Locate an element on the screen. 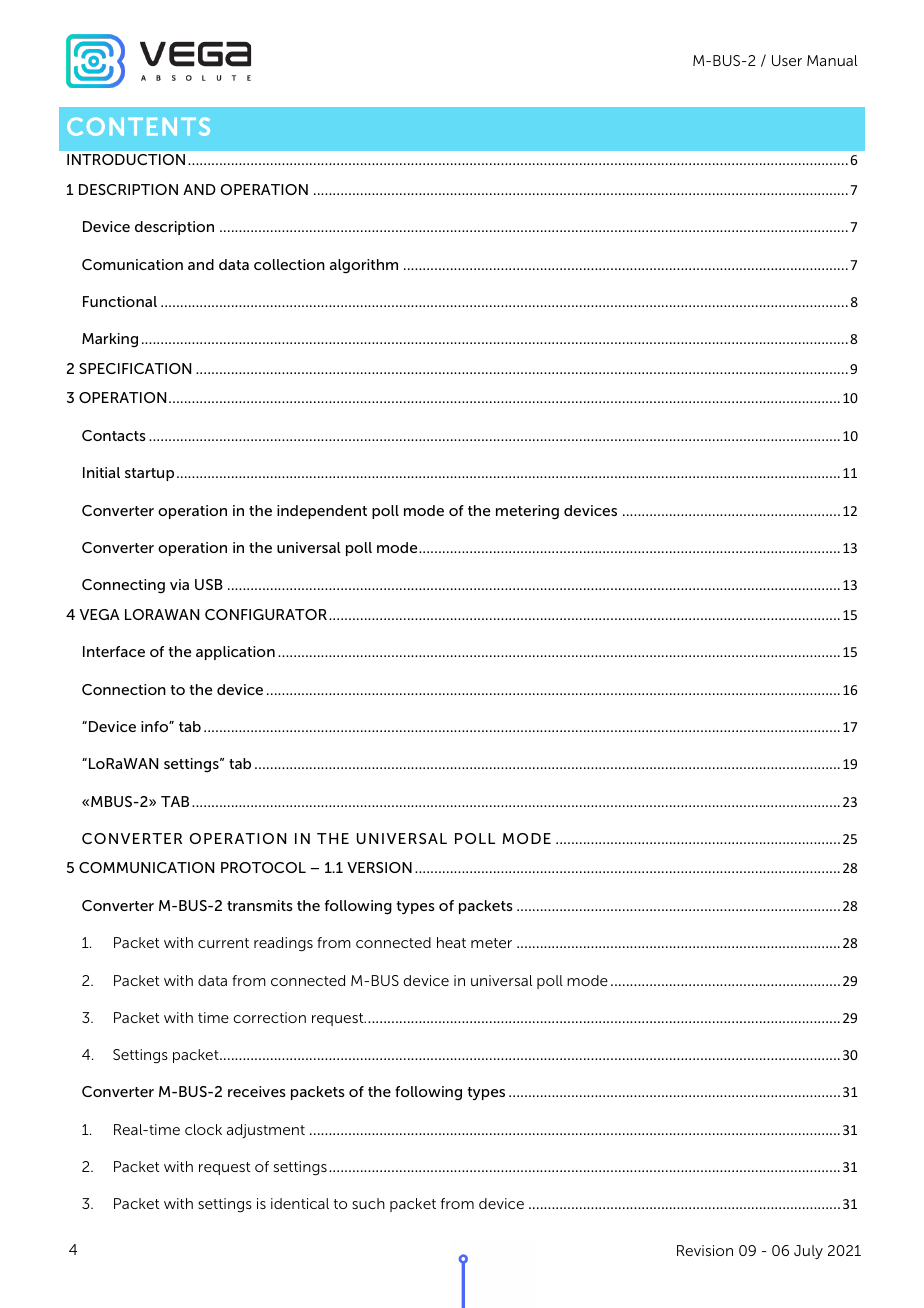 This screenshot has width=924, height=1308. Revision is located at coordinates (705, 1250).
